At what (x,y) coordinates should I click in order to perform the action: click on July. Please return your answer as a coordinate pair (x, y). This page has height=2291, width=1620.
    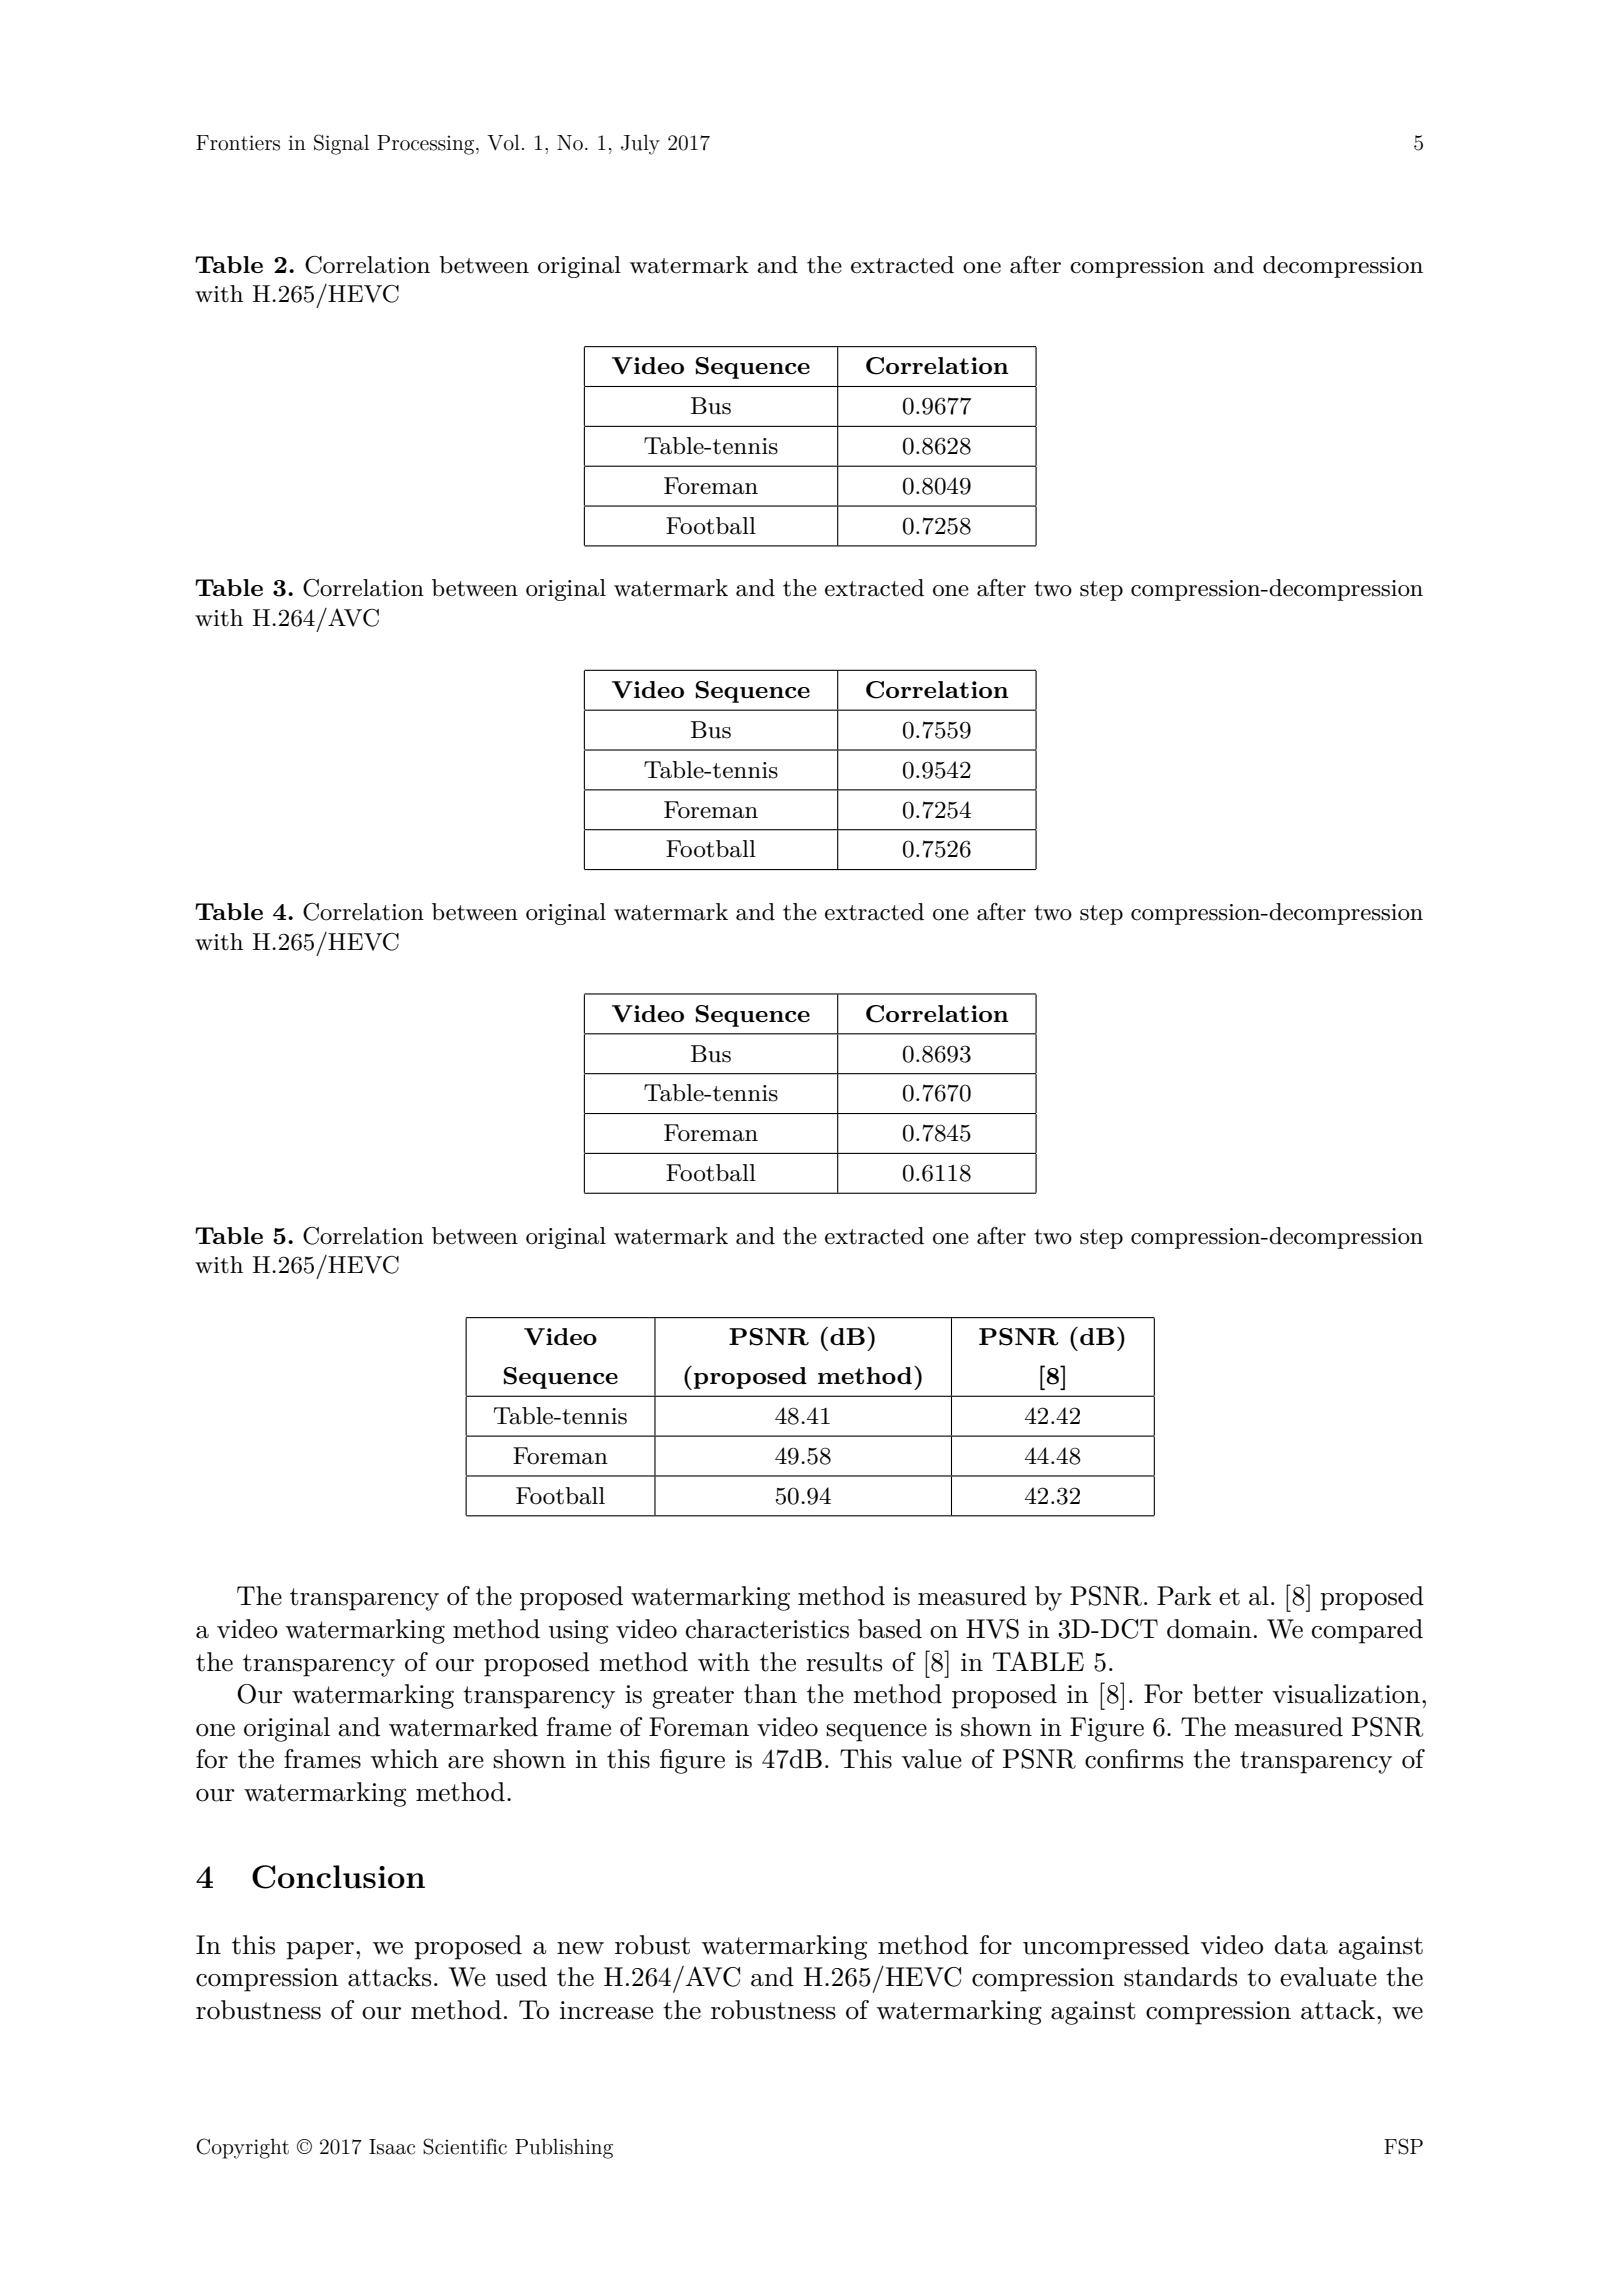
    Looking at the image, I should click on (640, 144).
